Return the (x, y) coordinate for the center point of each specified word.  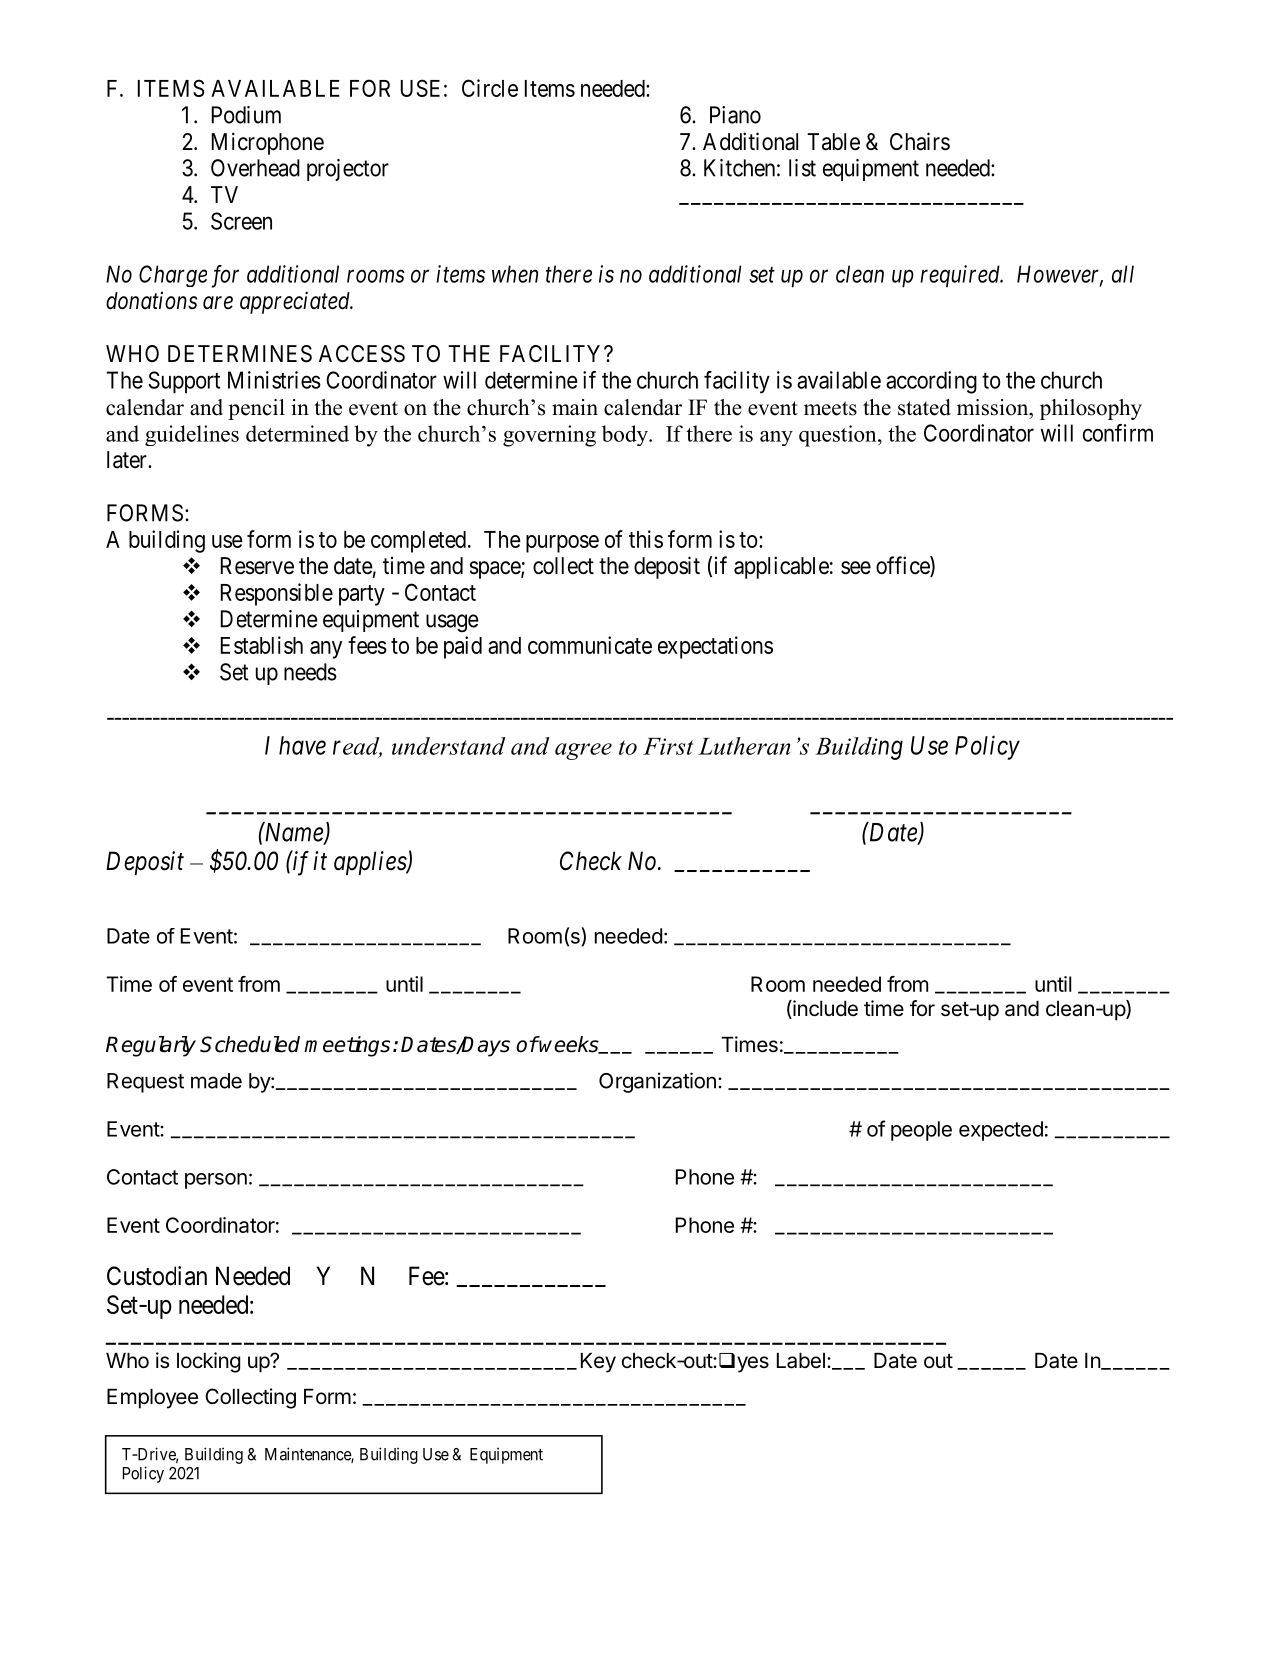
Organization (657, 1082)
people (921, 1131)
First (668, 746)
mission (994, 407)
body (626, 435)
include (824, 1009)
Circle (490, 88)
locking (208, 1362)
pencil (256, 409)
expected (1001, 1131)
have (302, 745)
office (903, 566)
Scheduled (250, 1044)
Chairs (920, 141)
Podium (246, 115)
